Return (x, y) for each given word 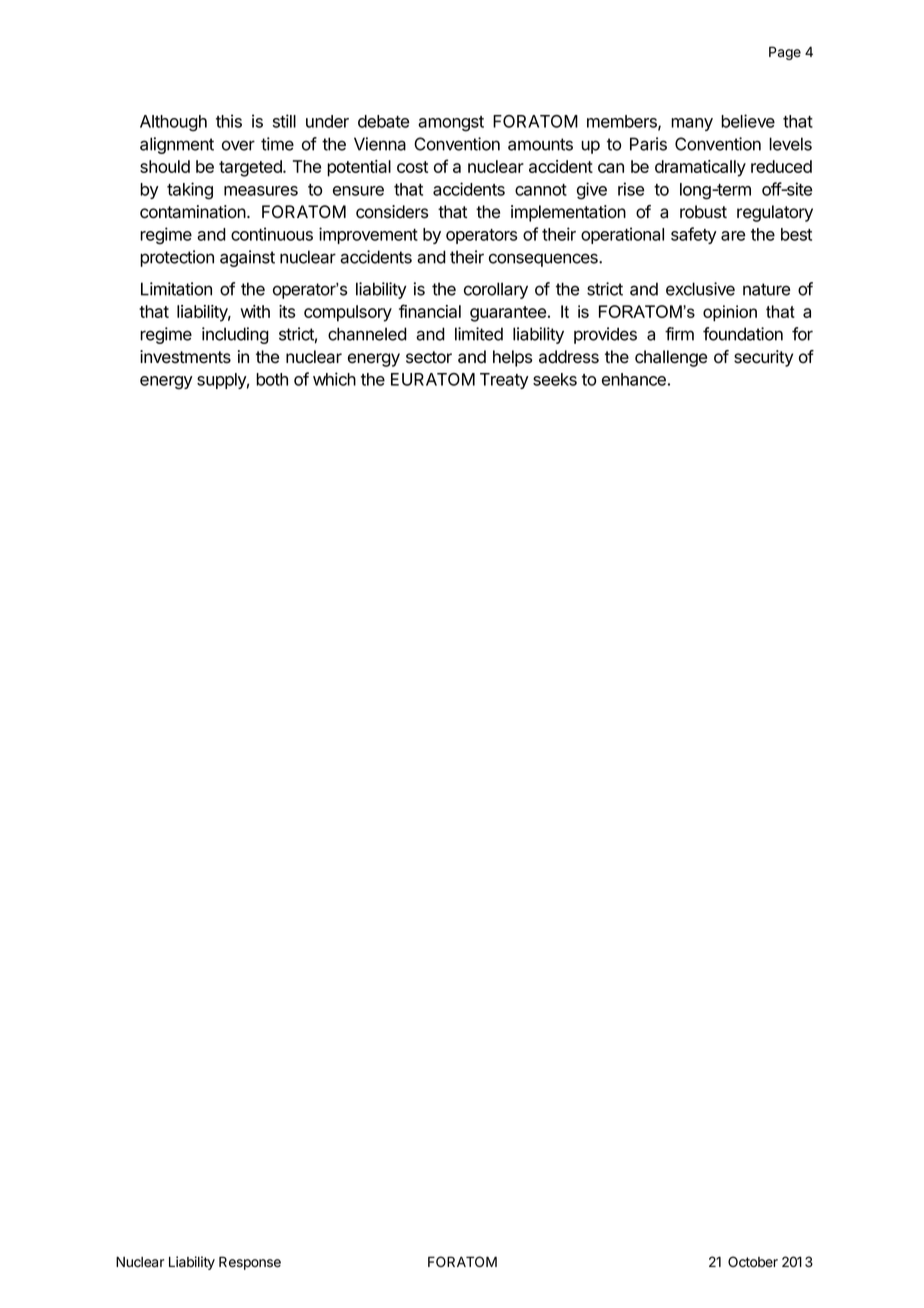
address (569, 357)
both (272, 379)
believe (748, 121)
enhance (634, 379)
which (334, 379)
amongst (451, 124)
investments (185, 357)
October (753, 1262)
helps (512, 358)
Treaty (504, 381)
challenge (671, 358)
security (763, 358)
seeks (555, 379)
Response (250, 1263)
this (229, 121)
